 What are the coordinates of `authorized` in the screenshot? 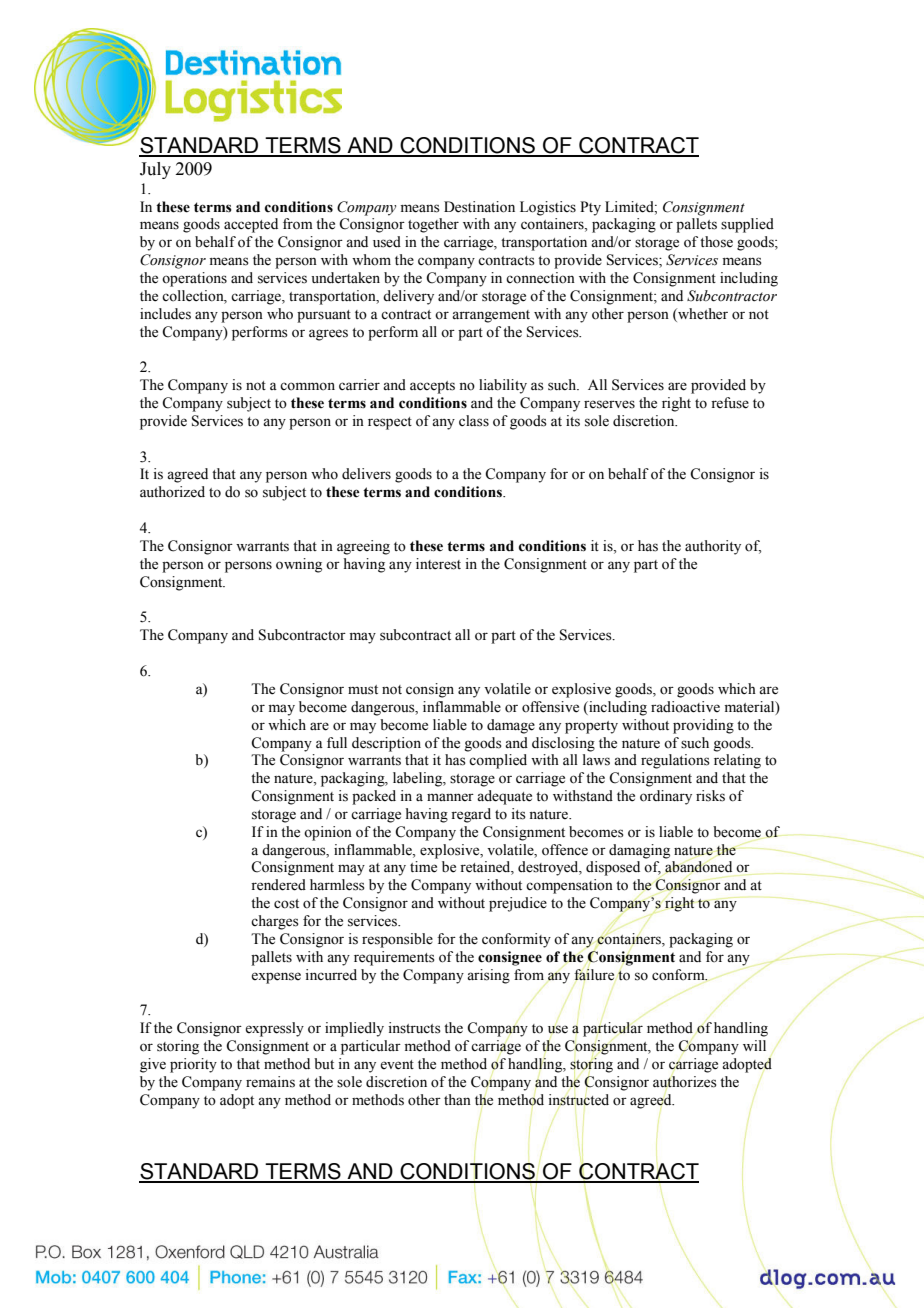 It's located at (172, 492).
